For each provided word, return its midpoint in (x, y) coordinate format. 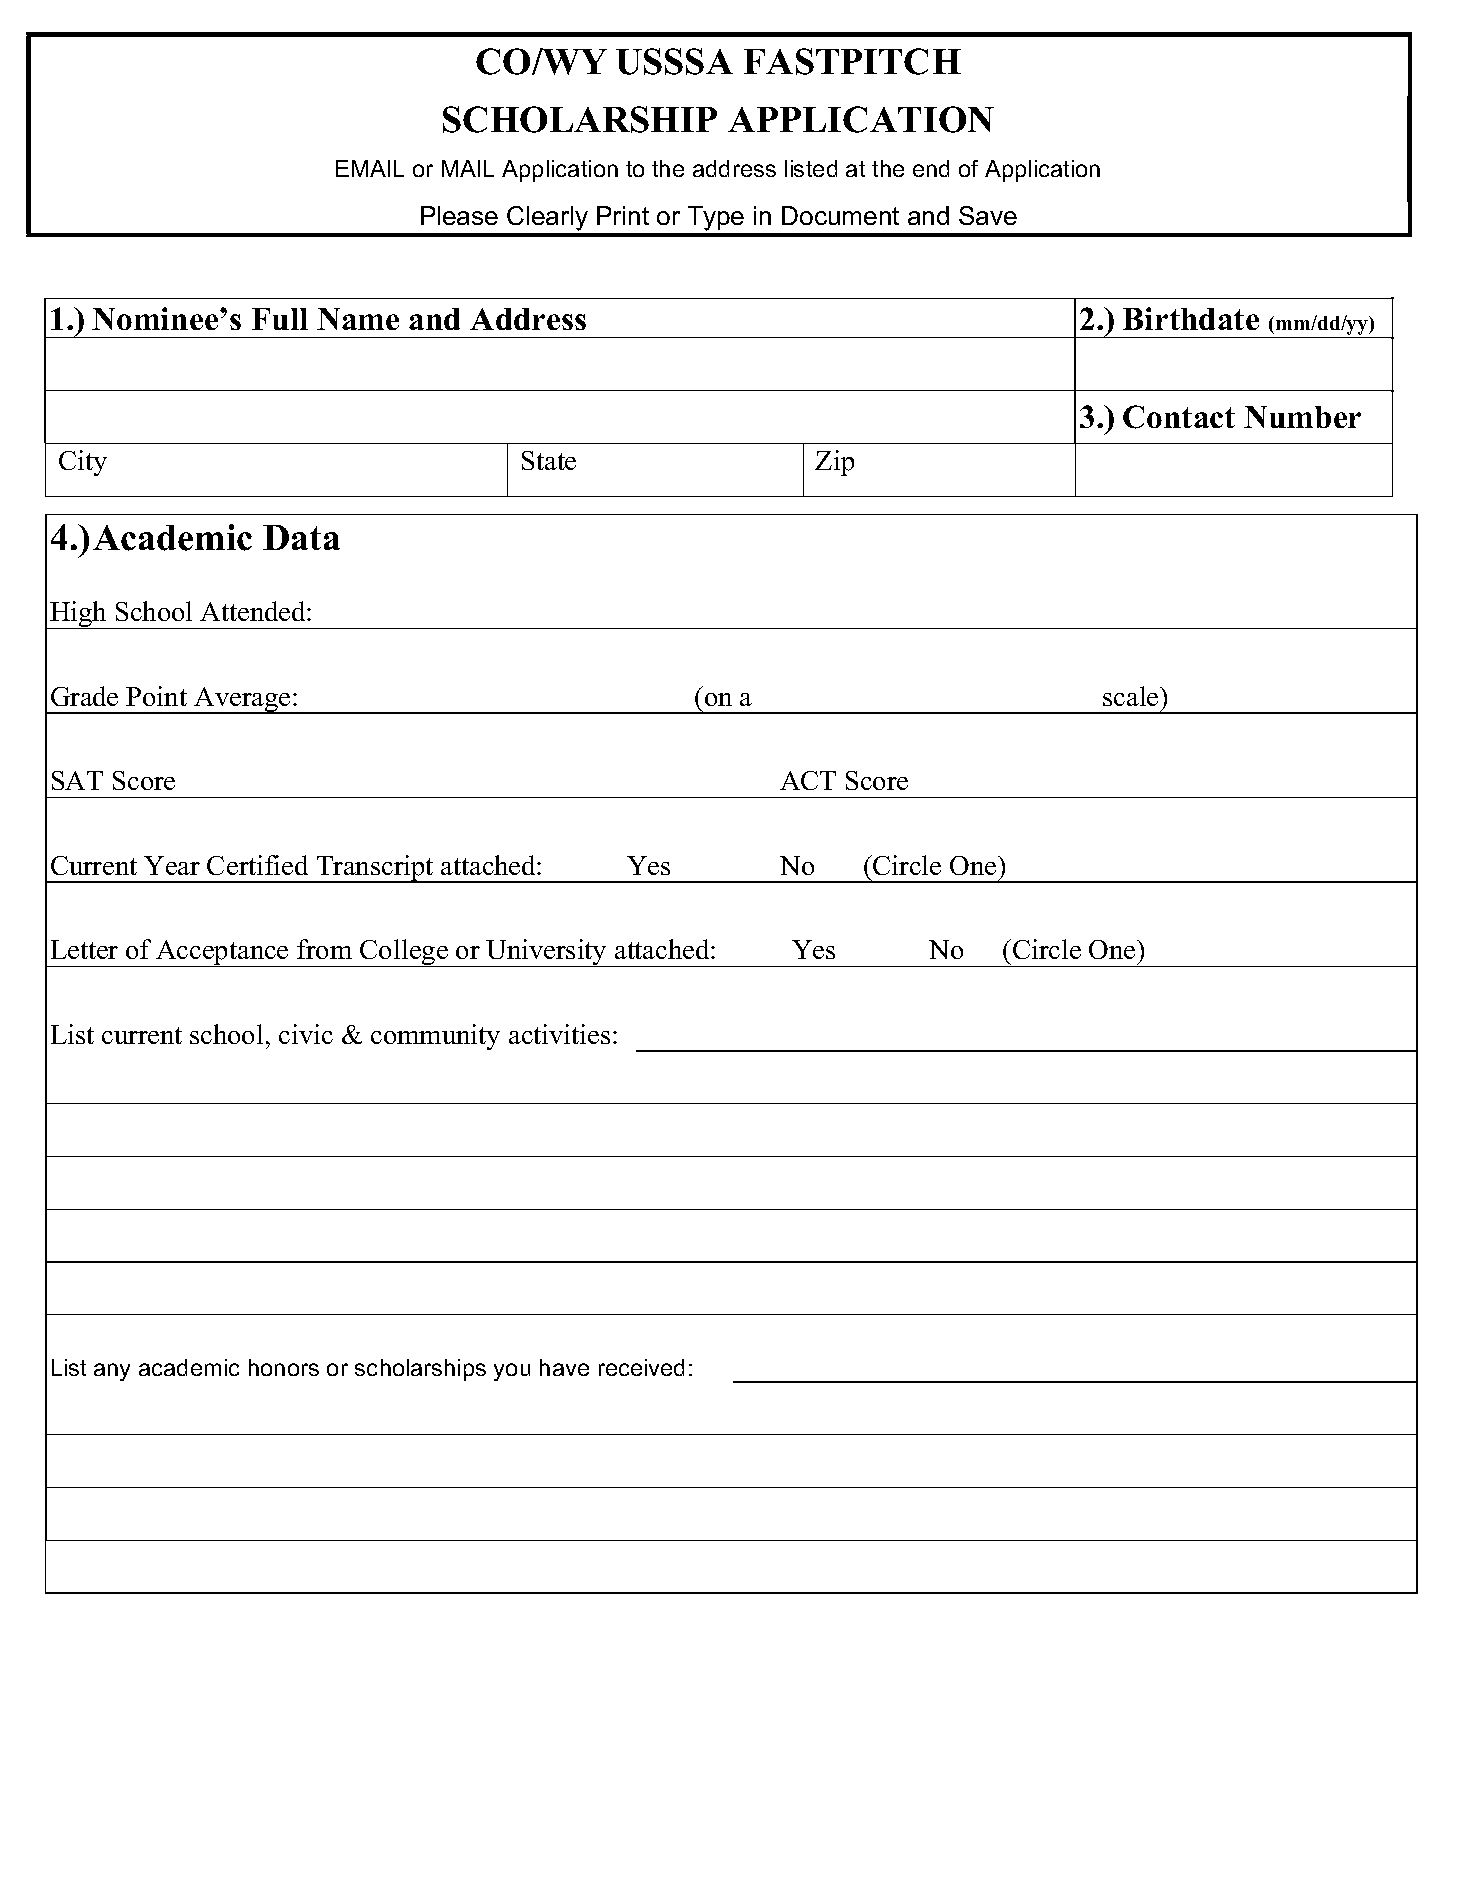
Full (280, 319)
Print (623, 215)
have (564, 1367)
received (641, 1367)
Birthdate (1191, 318)
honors (284, 1367)
